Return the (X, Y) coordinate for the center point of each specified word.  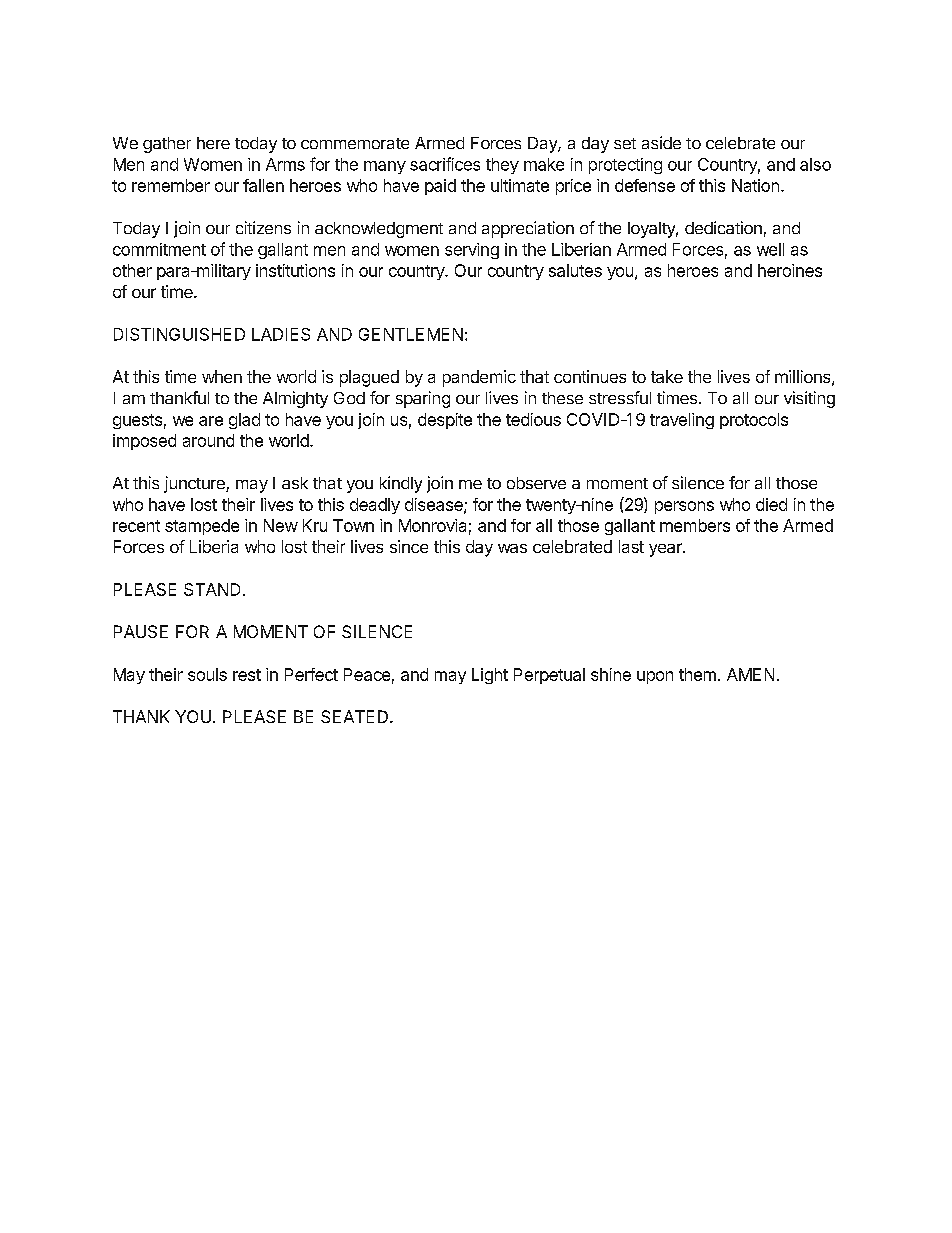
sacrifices (445, 164)
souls (207, 674)
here (213, 143)
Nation (755, 185)
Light (490, 676)
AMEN (750, 674)
